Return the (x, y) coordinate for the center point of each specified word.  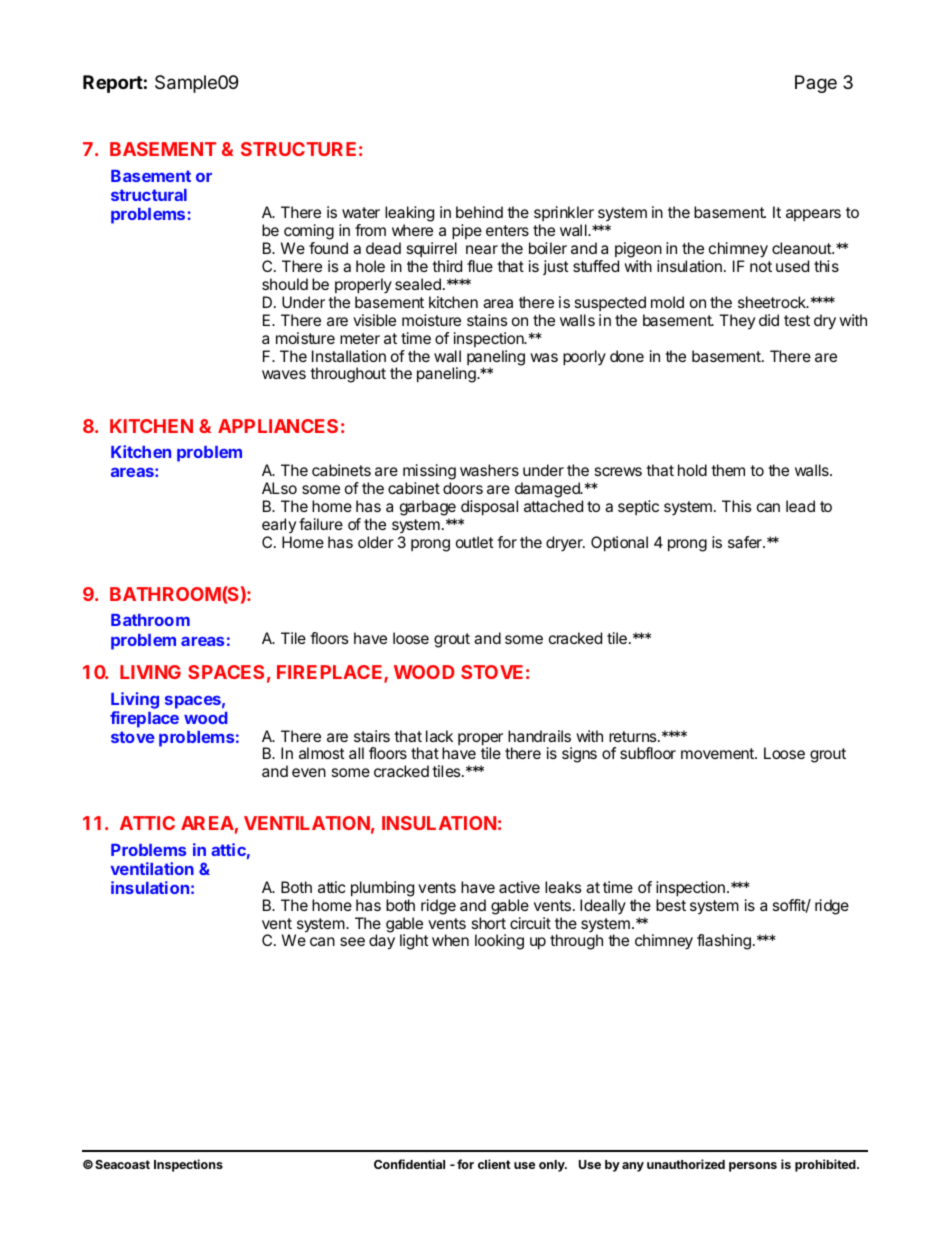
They (737, 321)
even (309, 772)
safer (746, 542)
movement (718, 753)
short (489, 923)
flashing (724, 942)
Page (816, 84)
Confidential (409, 1164)
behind (479, 212)
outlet (475, 542)
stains (487, 320)
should (285, 284)
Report (113, 84)
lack (439, 736)
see (352, 941)
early (279, 525)
